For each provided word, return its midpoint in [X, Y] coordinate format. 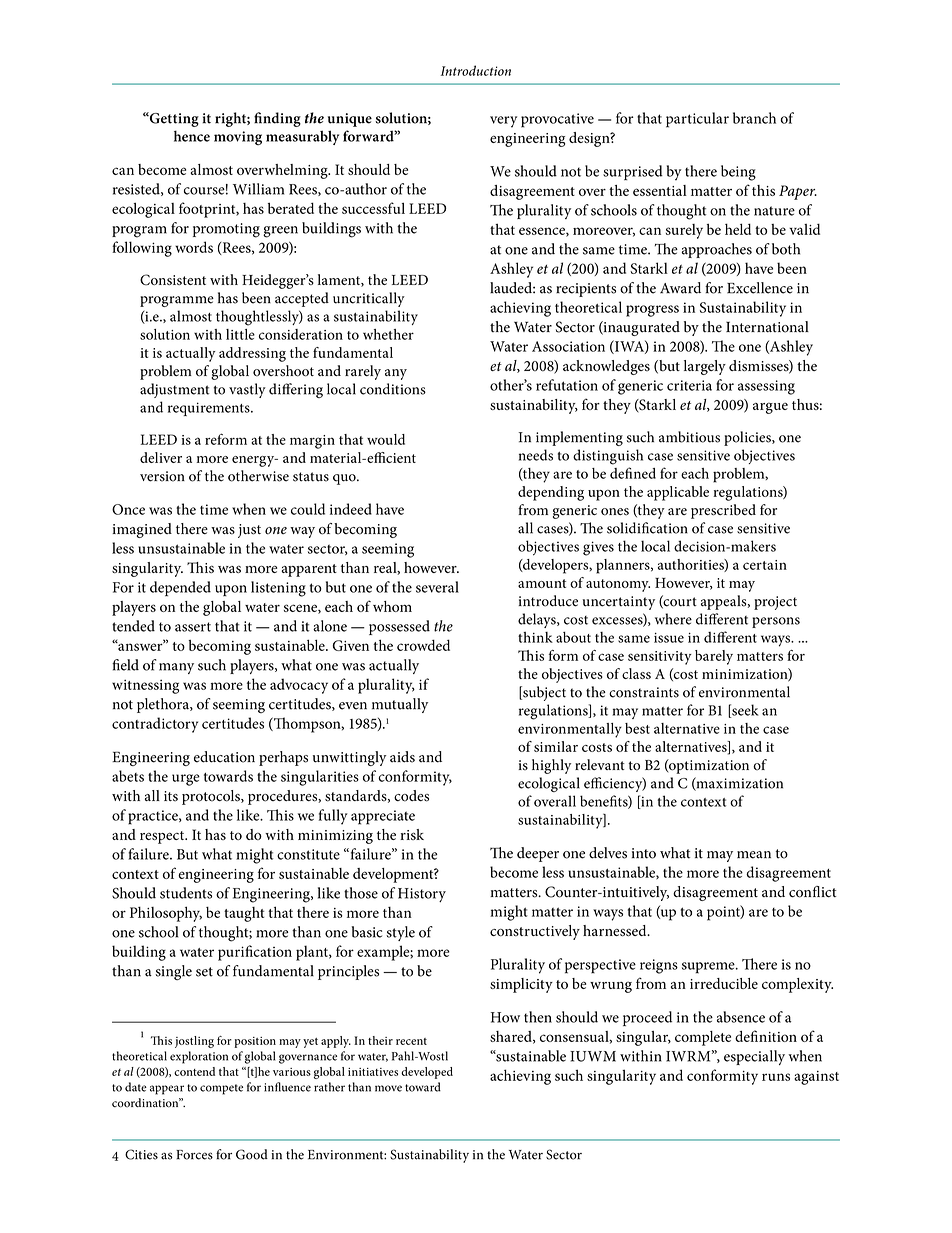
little [240, 334]
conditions [393, 389]
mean [754, 855]
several [437, 587]
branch [754, 118]
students [186, 893]
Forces [194, 1155]
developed [427, 1073]
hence [192, 136]
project [775, 603]
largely [705, 367]
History [422, 895]
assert [193, 627]
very [503, 122]
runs [776, 1077]
